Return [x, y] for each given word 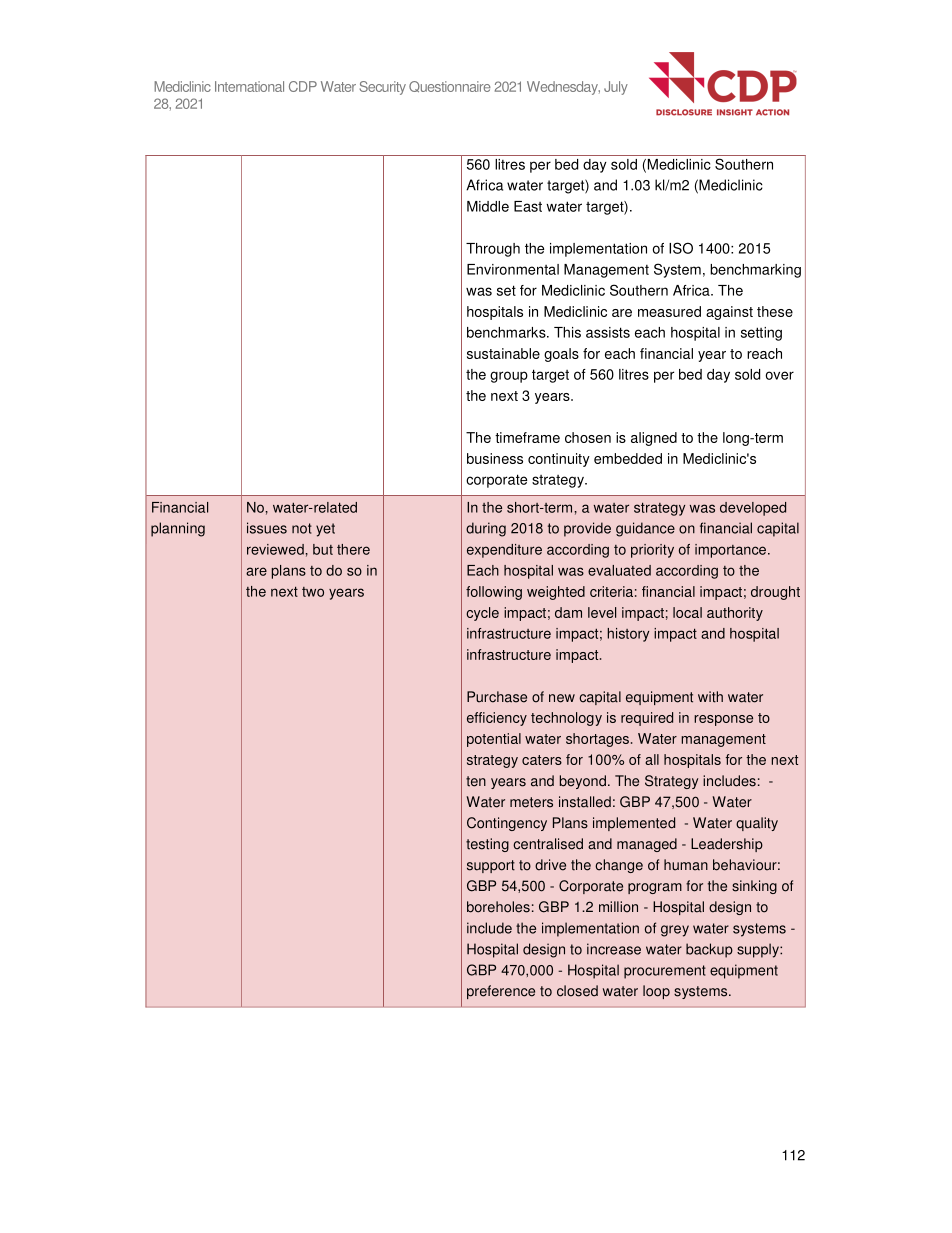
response [723, 720]
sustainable [503, 353]
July [616, 88]
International [249, 86]
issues [267, 528]
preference [501, 992]
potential [494, 740]
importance [732, 551]
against [729, 313]
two [313, 592]
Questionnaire [450, 86]
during [486, 529]
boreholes [498, 907]
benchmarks [507, 332]
